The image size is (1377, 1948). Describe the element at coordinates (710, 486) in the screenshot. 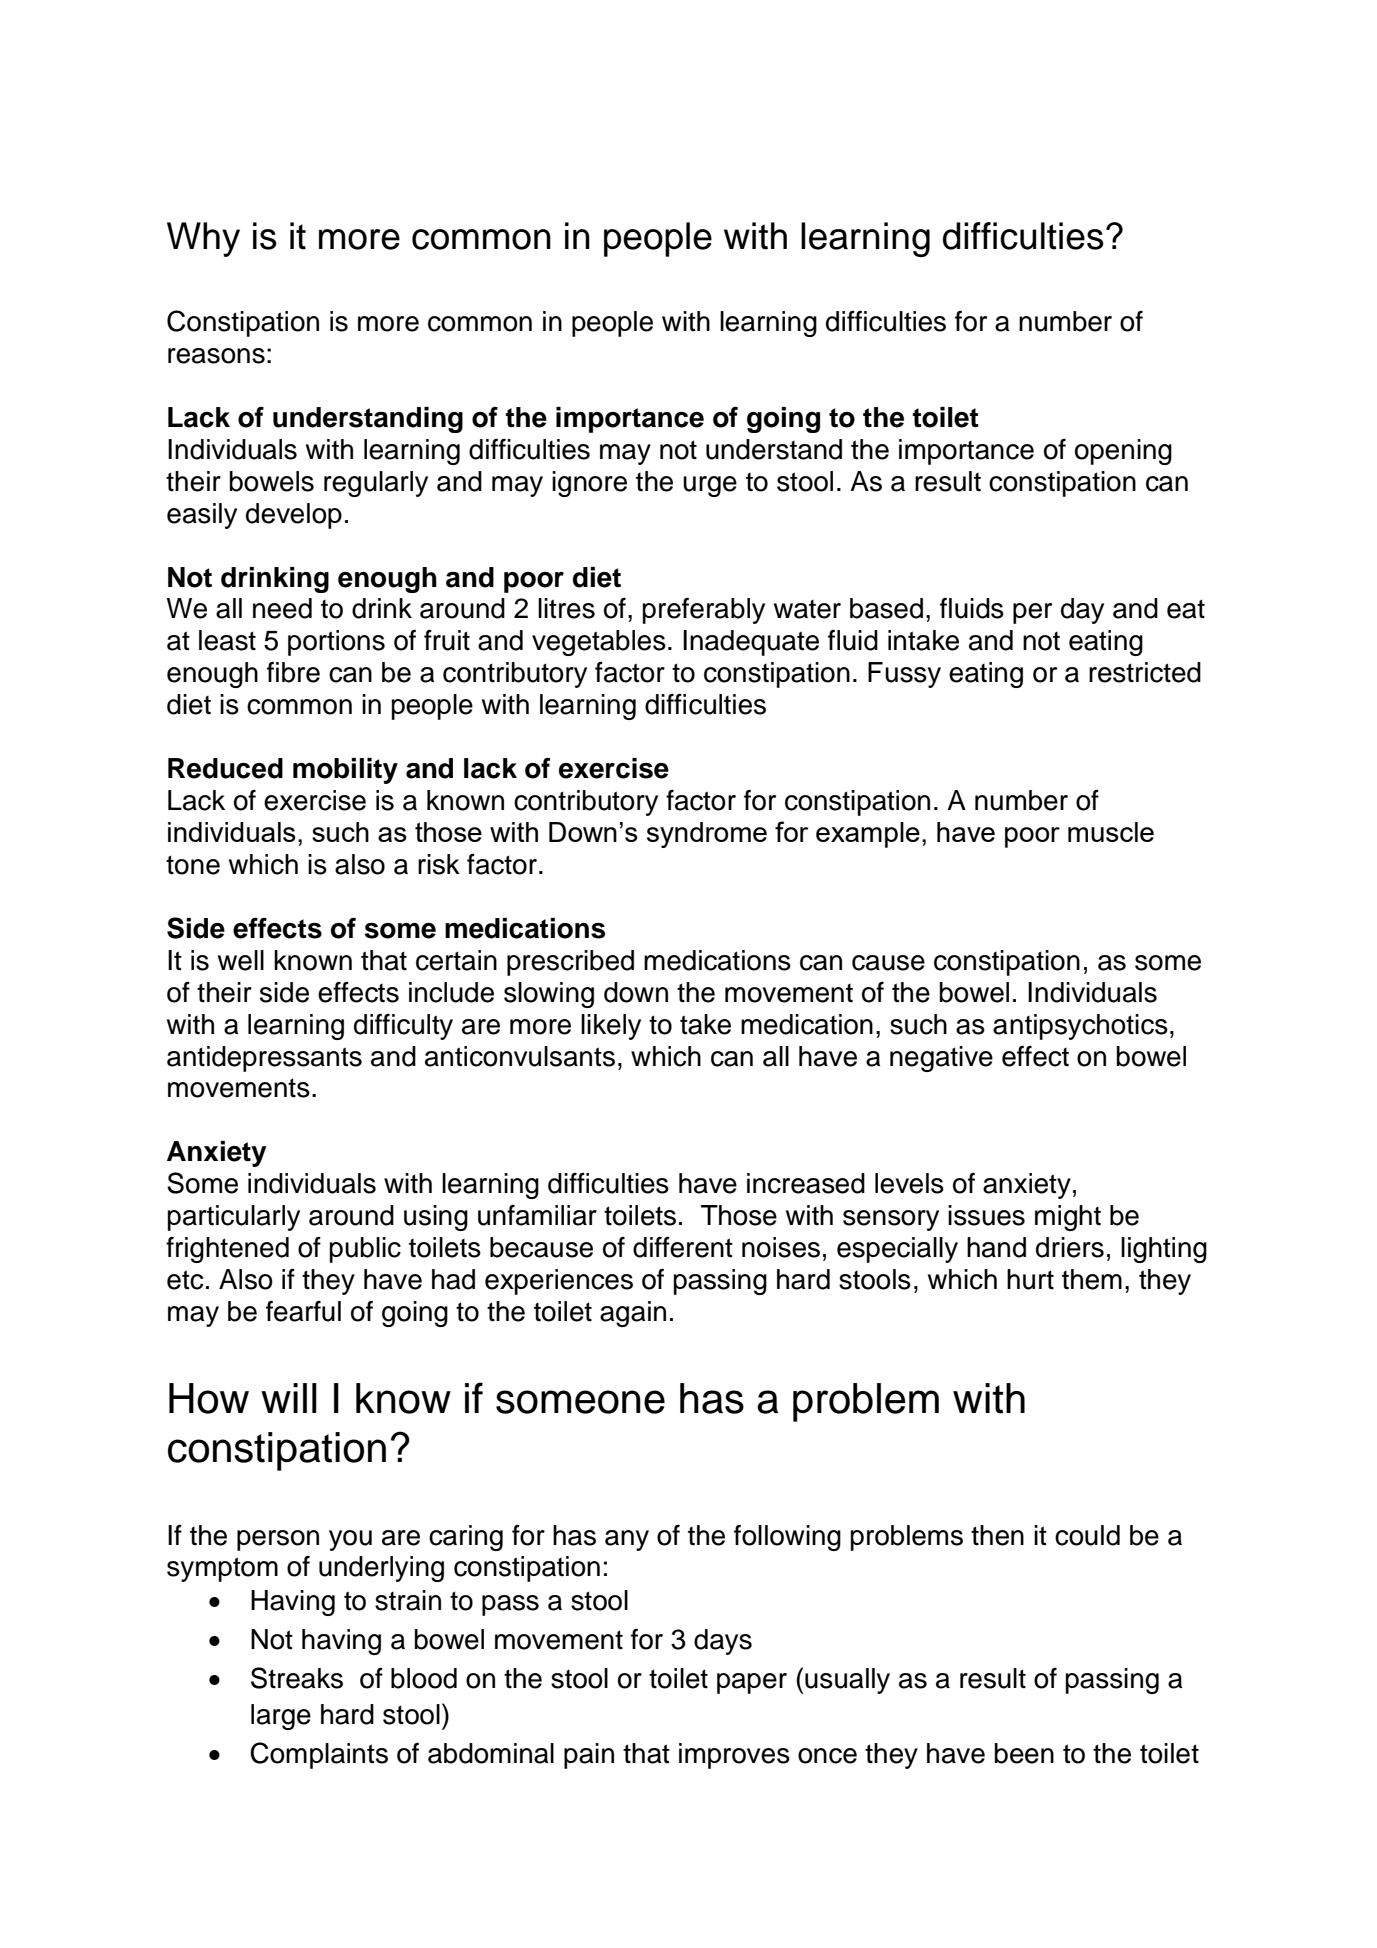

I see `urge` at that location.
